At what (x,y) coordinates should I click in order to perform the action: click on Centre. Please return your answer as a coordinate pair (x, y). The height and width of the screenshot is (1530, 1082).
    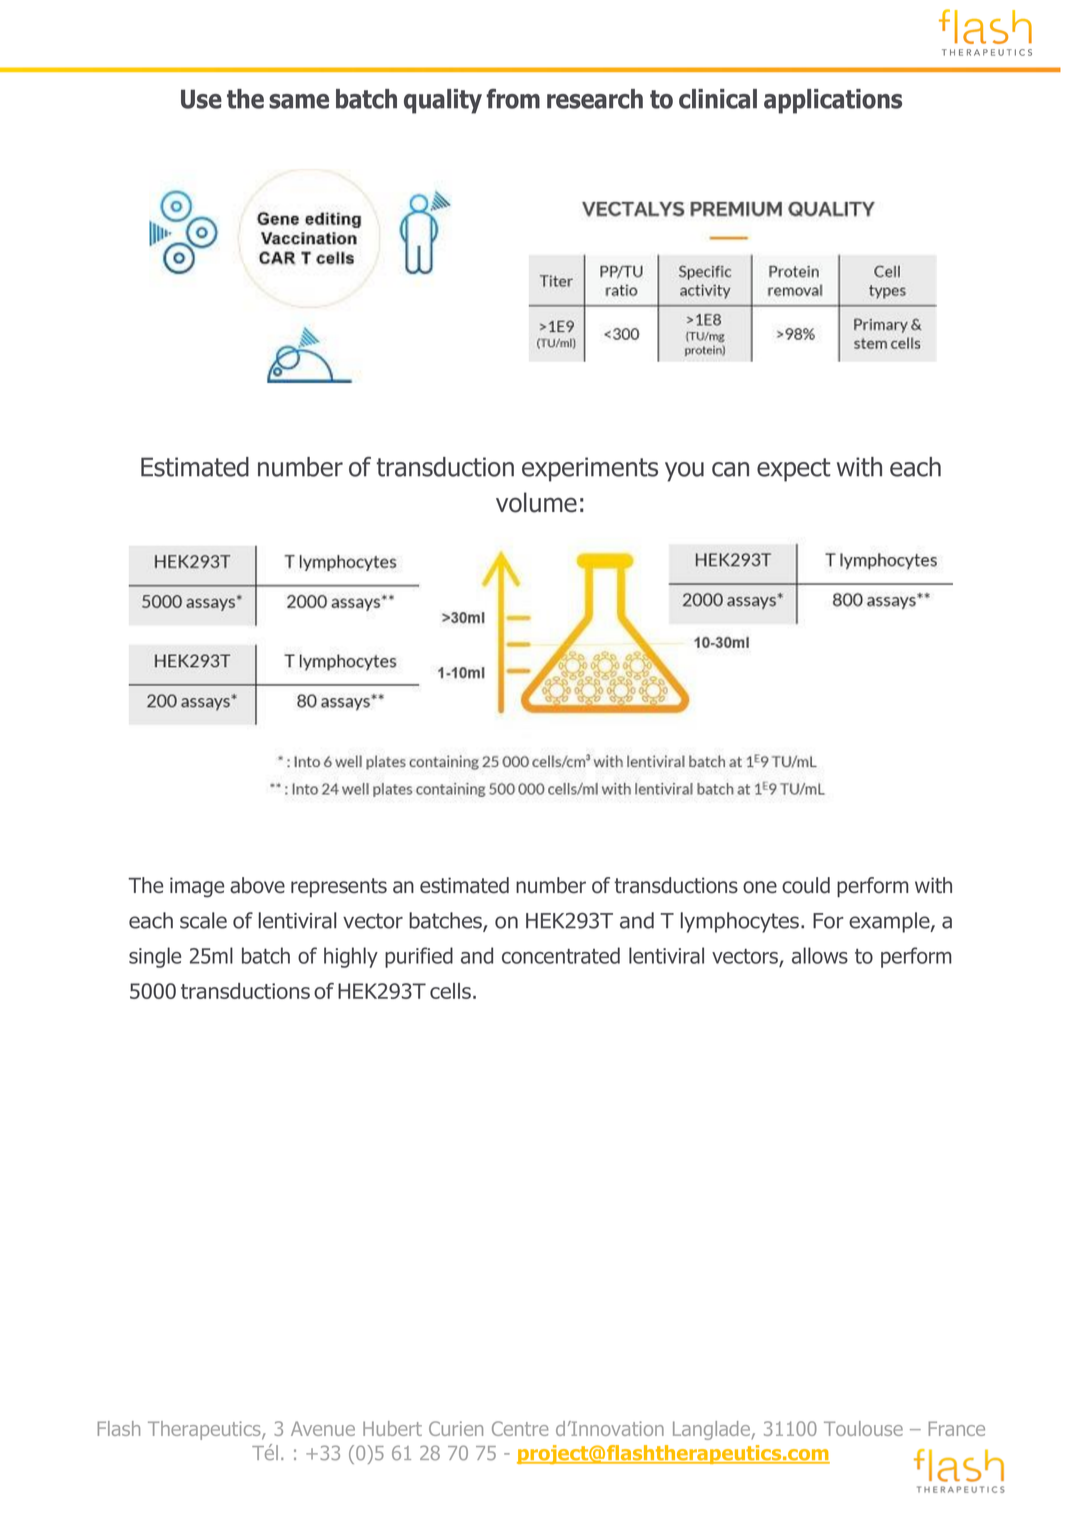
    Looking at the image, I should click on (520, 1428).
